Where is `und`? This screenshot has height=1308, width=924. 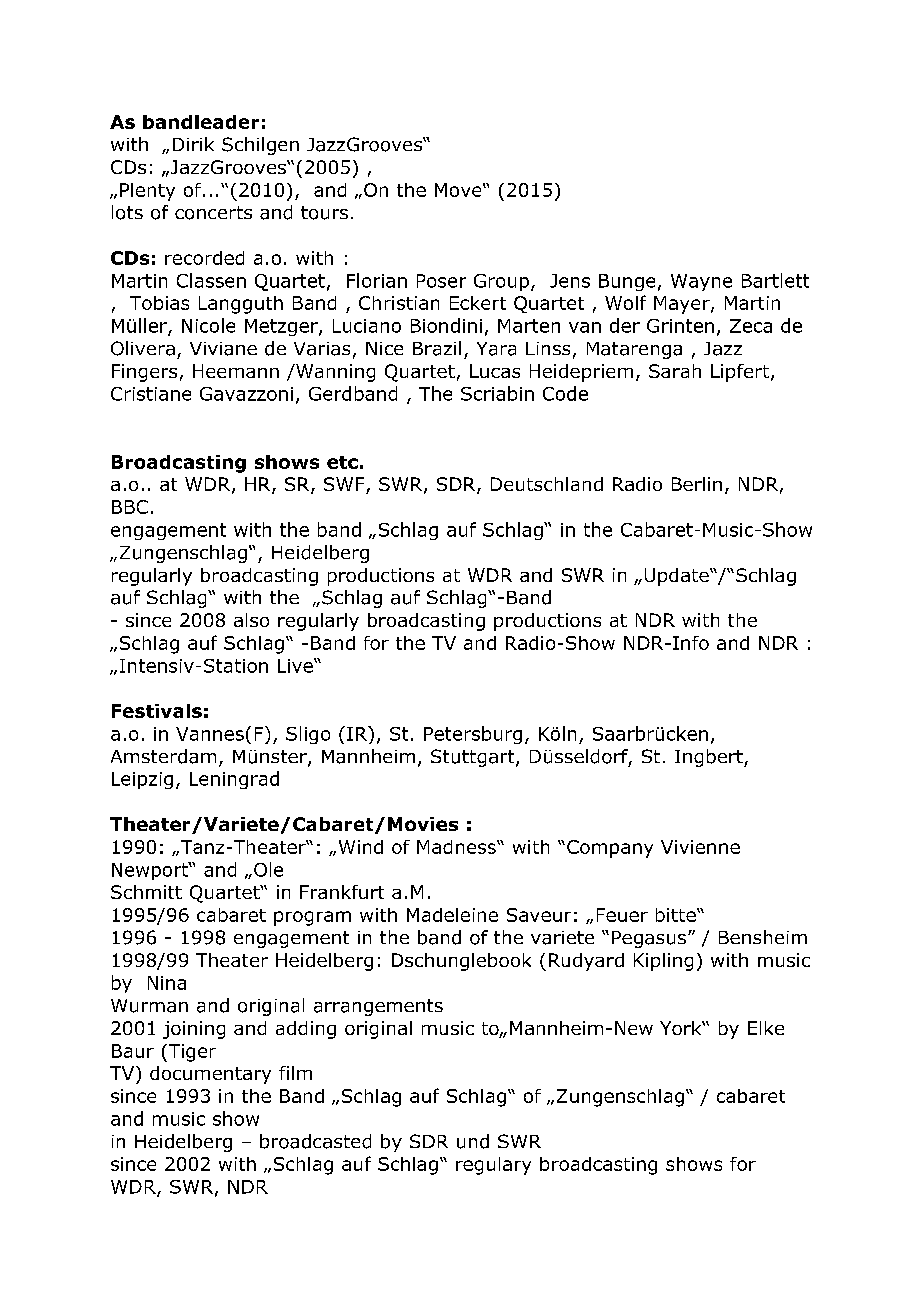
und is located at coordinates (473, 1141).
